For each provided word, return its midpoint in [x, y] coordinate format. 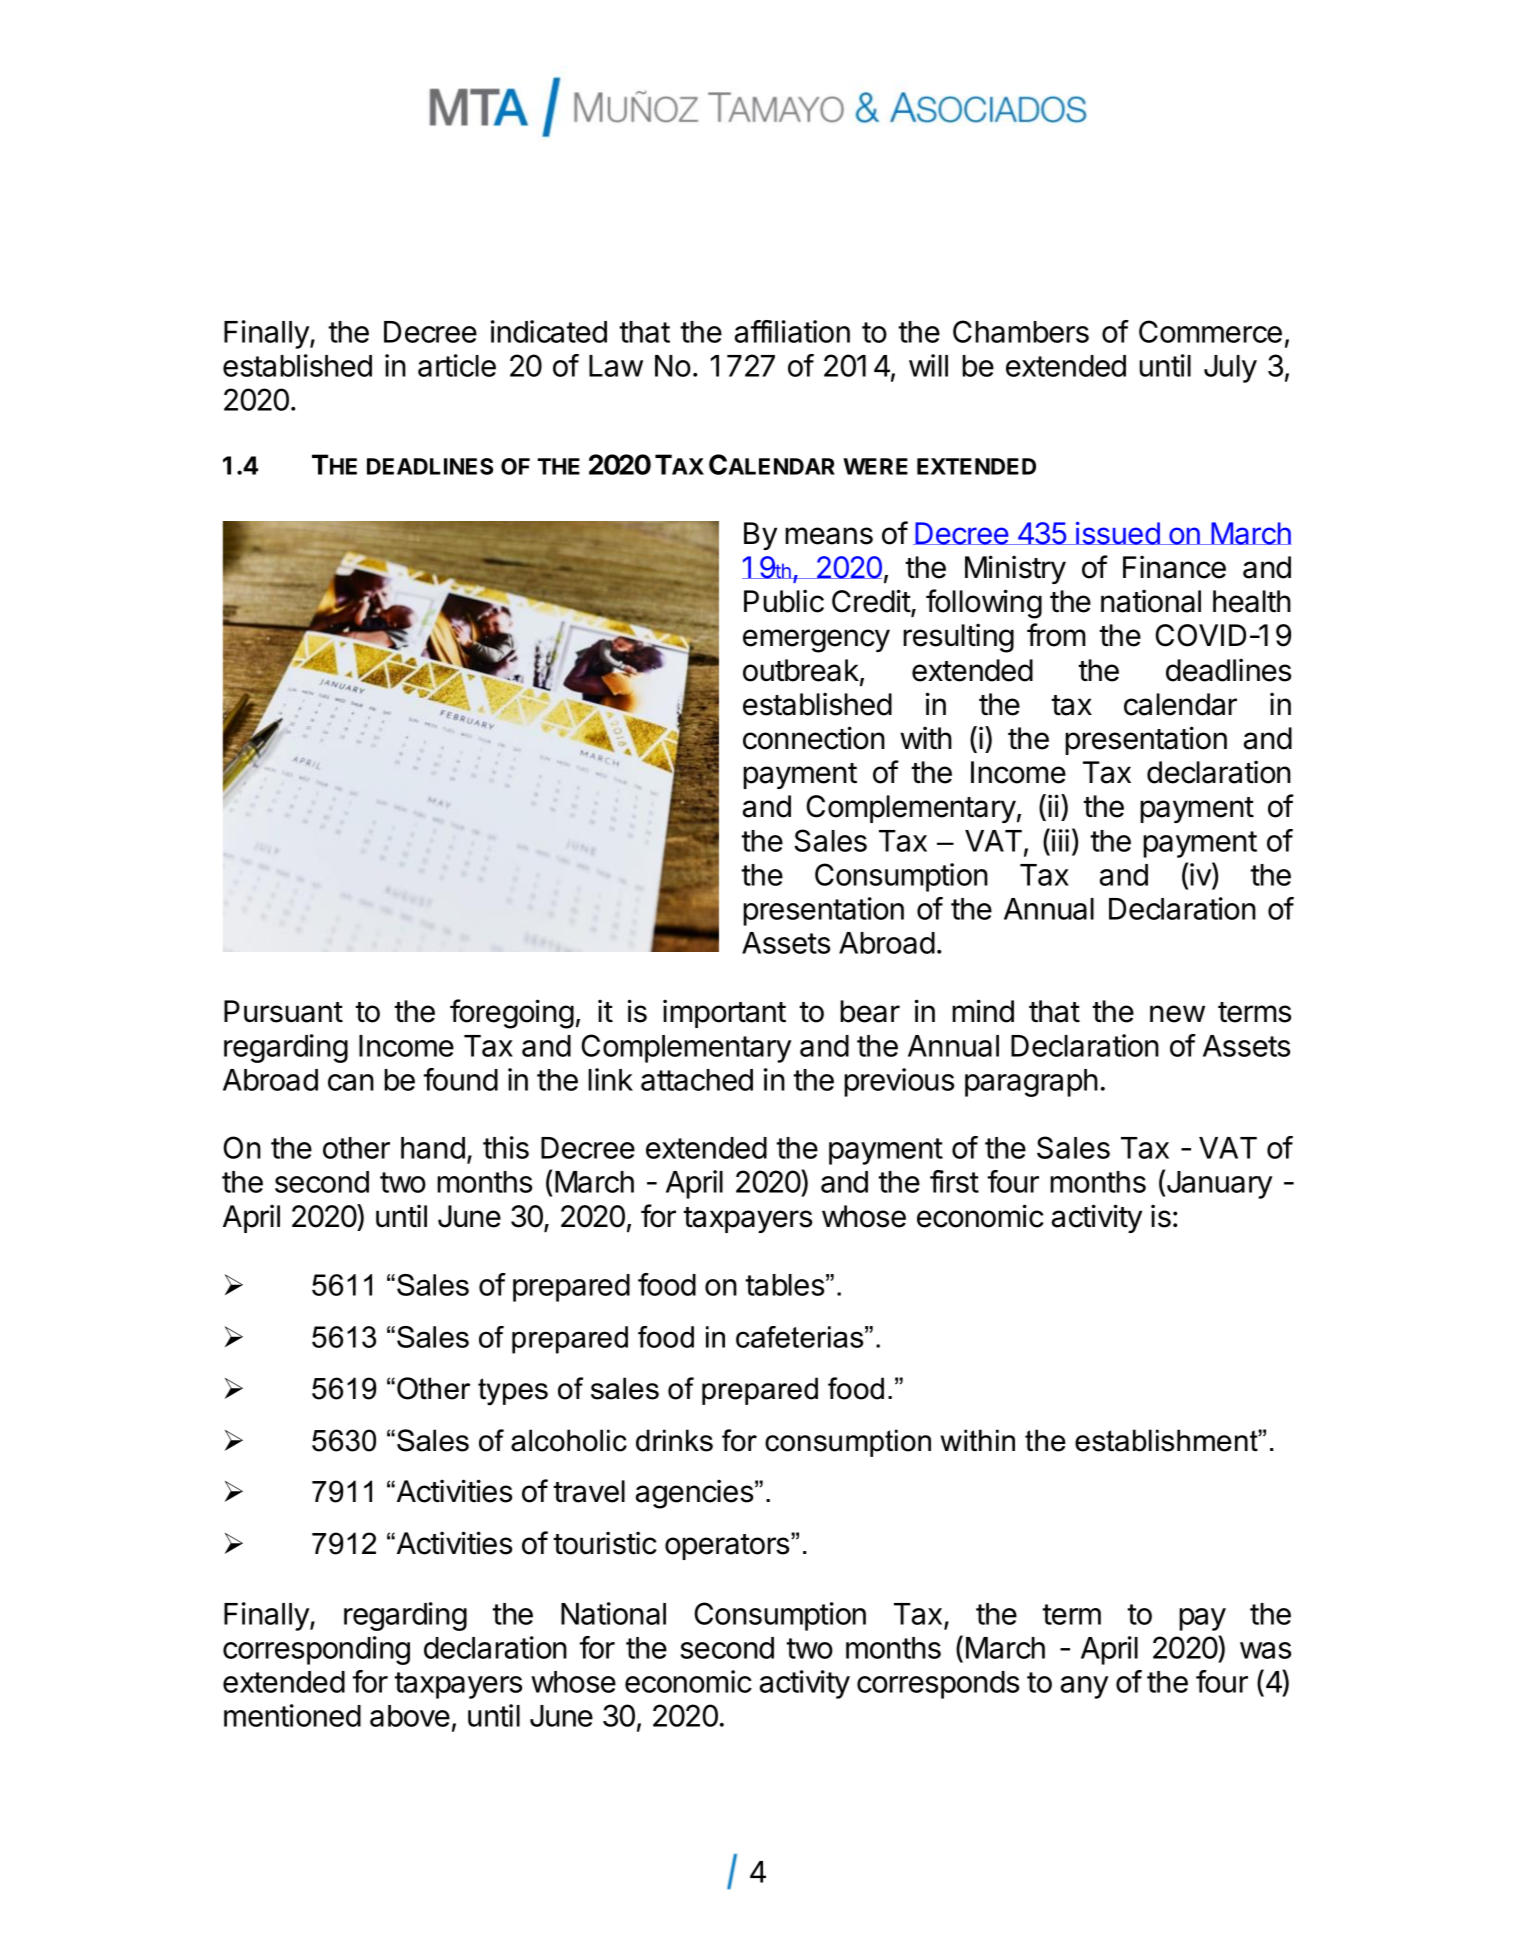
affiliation [792, 331]
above [410, 1716]
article [457, 365]
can [351, 1082]
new [1177, 1014]
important [724, 1013]
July [1230, 369]
